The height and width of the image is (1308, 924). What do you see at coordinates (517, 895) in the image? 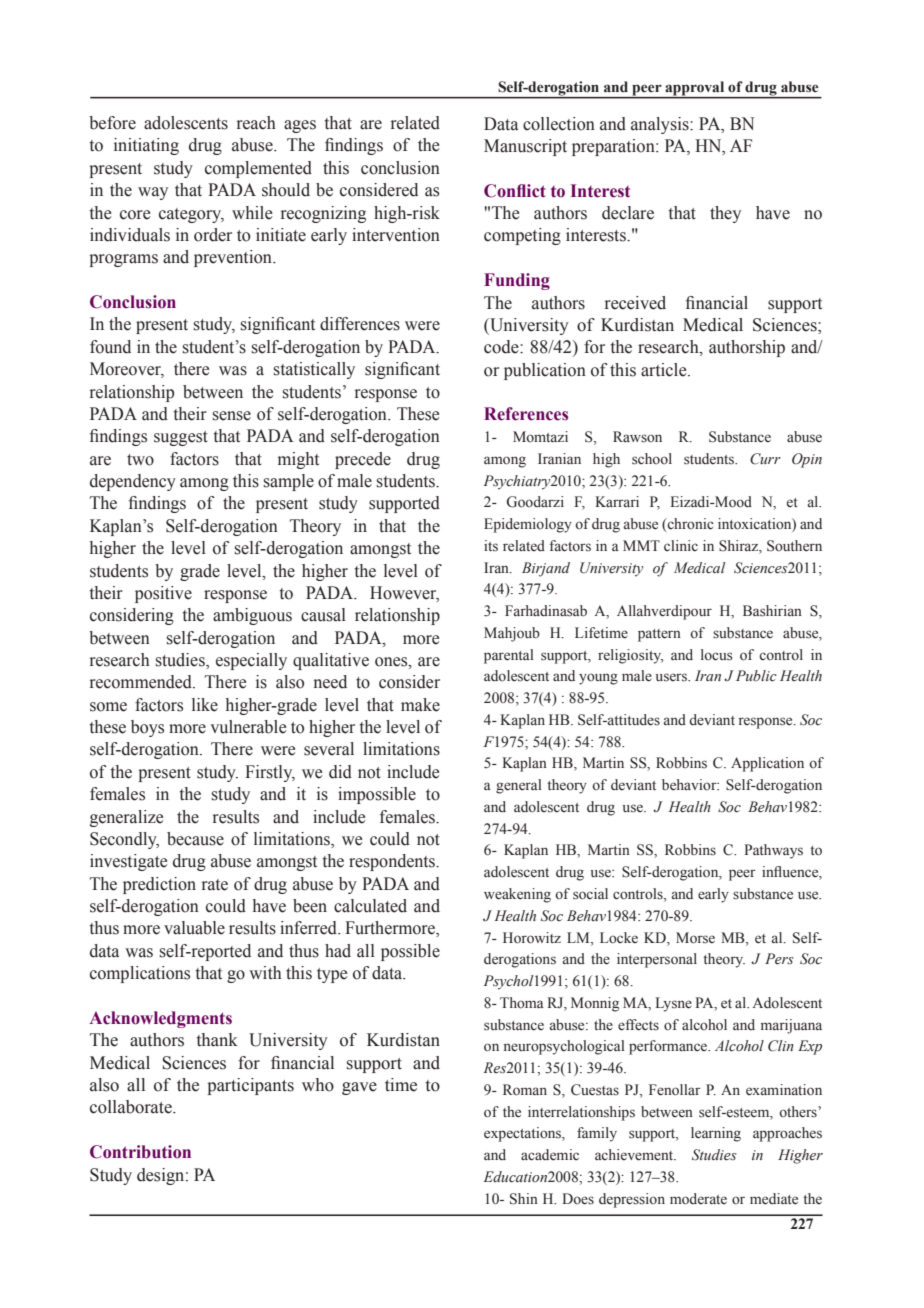
I see `weakening` at bounding box center [517, 895].
